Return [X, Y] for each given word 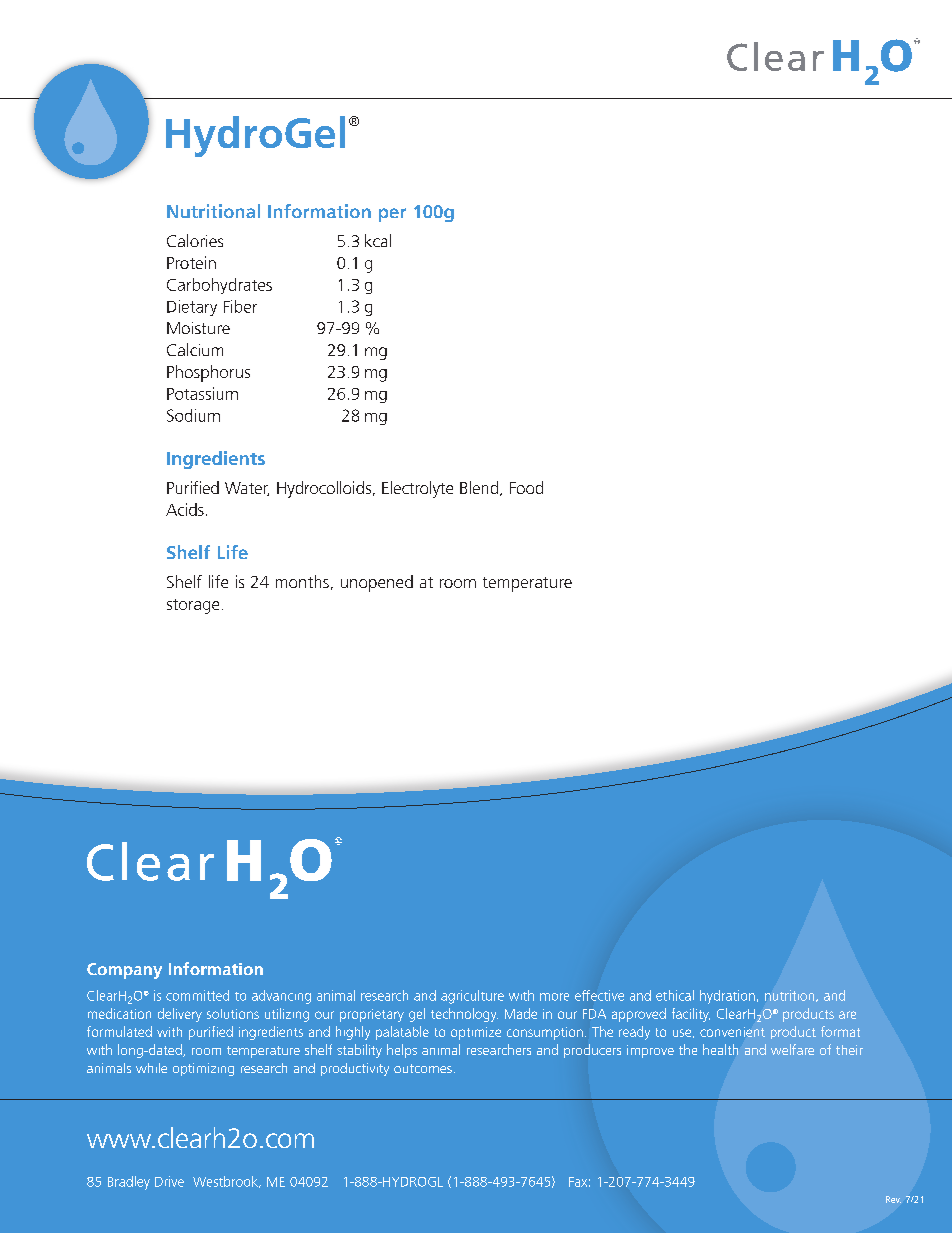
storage [193, 606]
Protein [191, 262]
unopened [377, 583]
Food [526, 487]
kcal [378, 240]
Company [124, 971]
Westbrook [226, 1182]
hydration [727, 997]
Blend [479, 487]
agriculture [472, 997]
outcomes [423, 1068]
